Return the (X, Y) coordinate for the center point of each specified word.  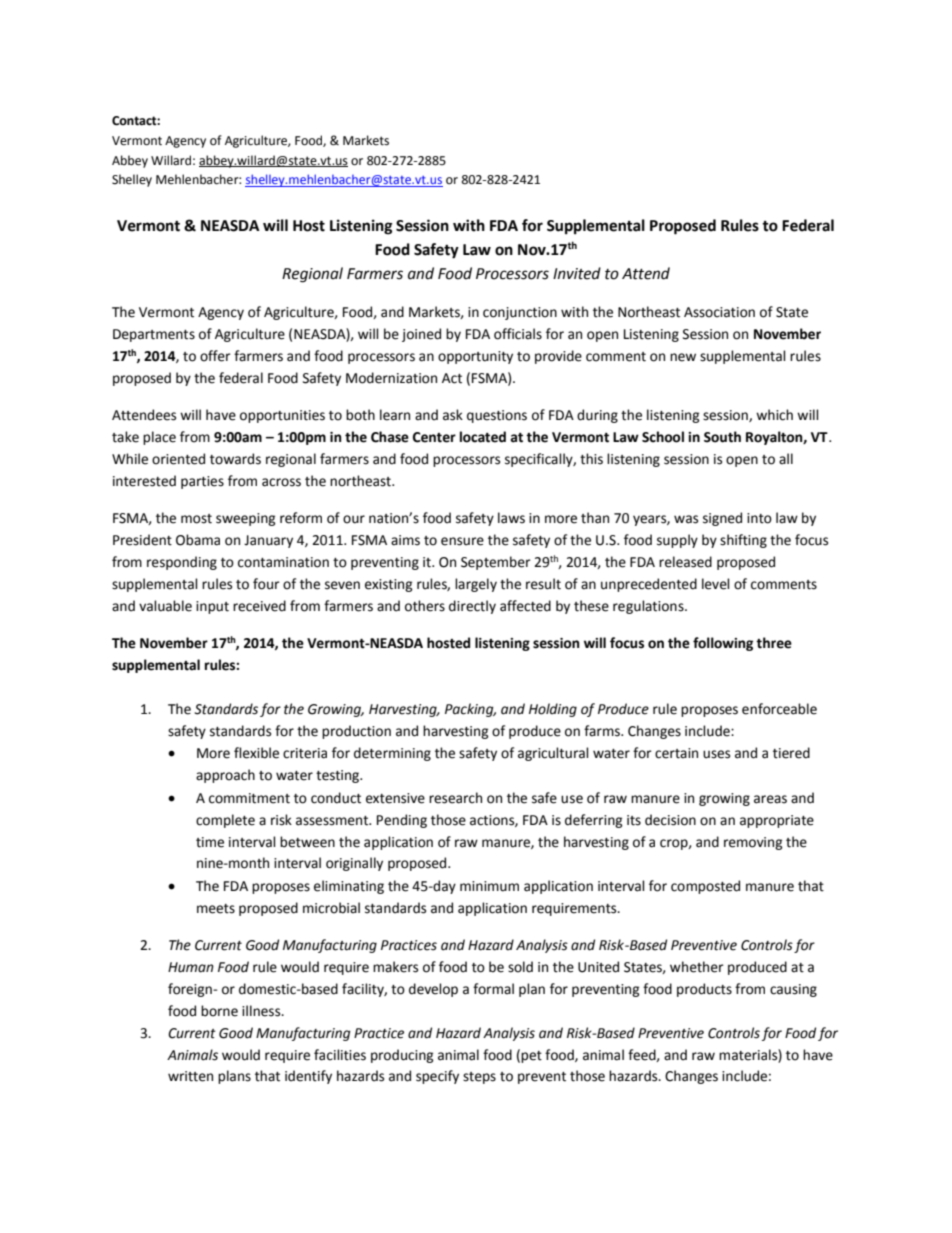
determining (392, 754)
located (483, 437)
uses (716, 754)
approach (225, 776)
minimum (489, 886)
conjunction (520, 313)
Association (719, 312)
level (716, 584)
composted (705, 887)
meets (216, 909)
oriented (178, 459)
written (190, 1076)
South (722, 437)
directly (472, 607)
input (212, 607)
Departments (154, 335)
